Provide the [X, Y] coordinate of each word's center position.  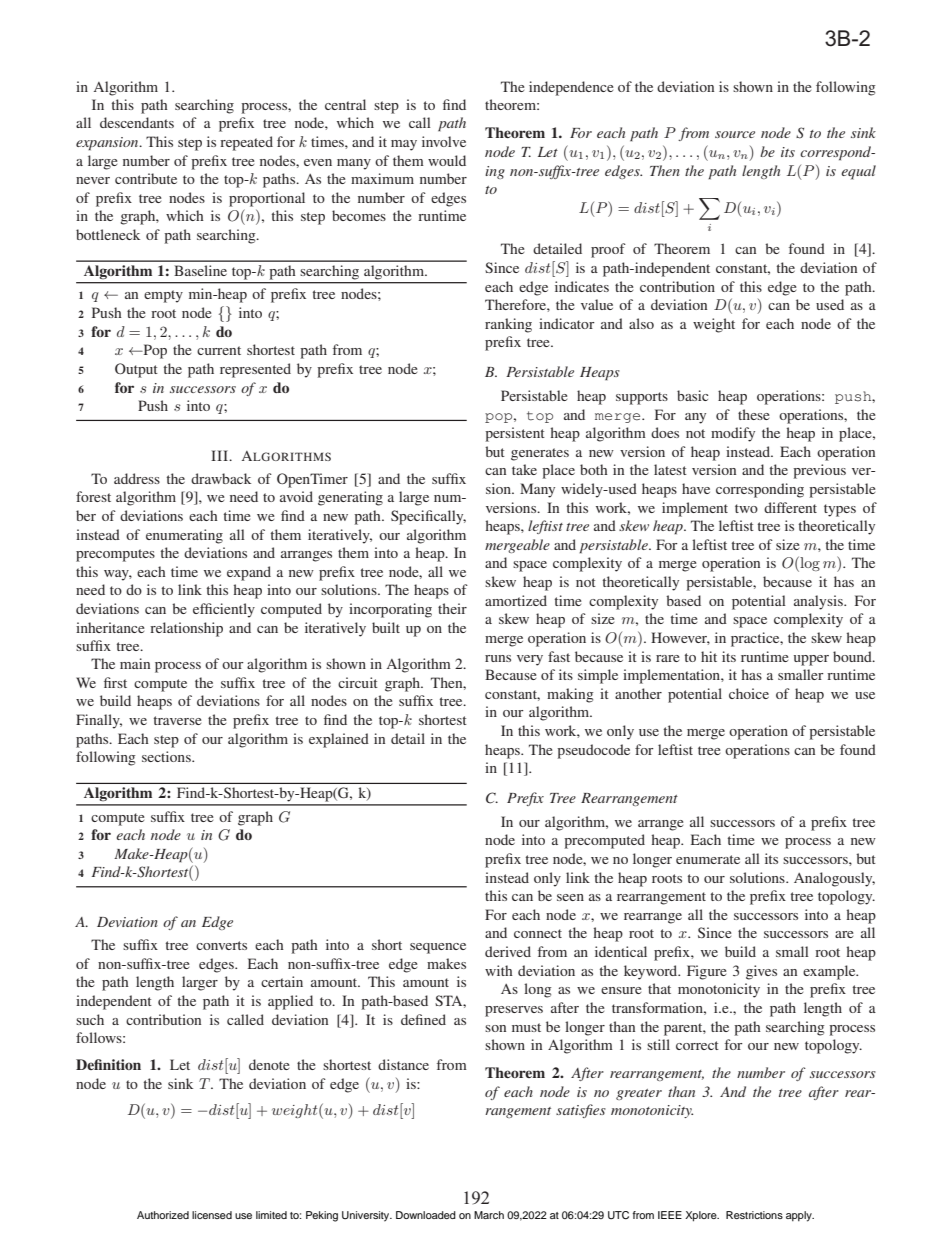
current [219, 350]
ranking [508, 325]
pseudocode [593, 751]
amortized [516, 600]
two [746, 508]
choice [749, 693]
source [735, 134]
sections [167, 756]
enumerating [184, 536]
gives [761, 972]
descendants [137, 122]
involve [444, 141]
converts [221, 945]
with [499, 970]
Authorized [163, 1215]
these [753, 414]
